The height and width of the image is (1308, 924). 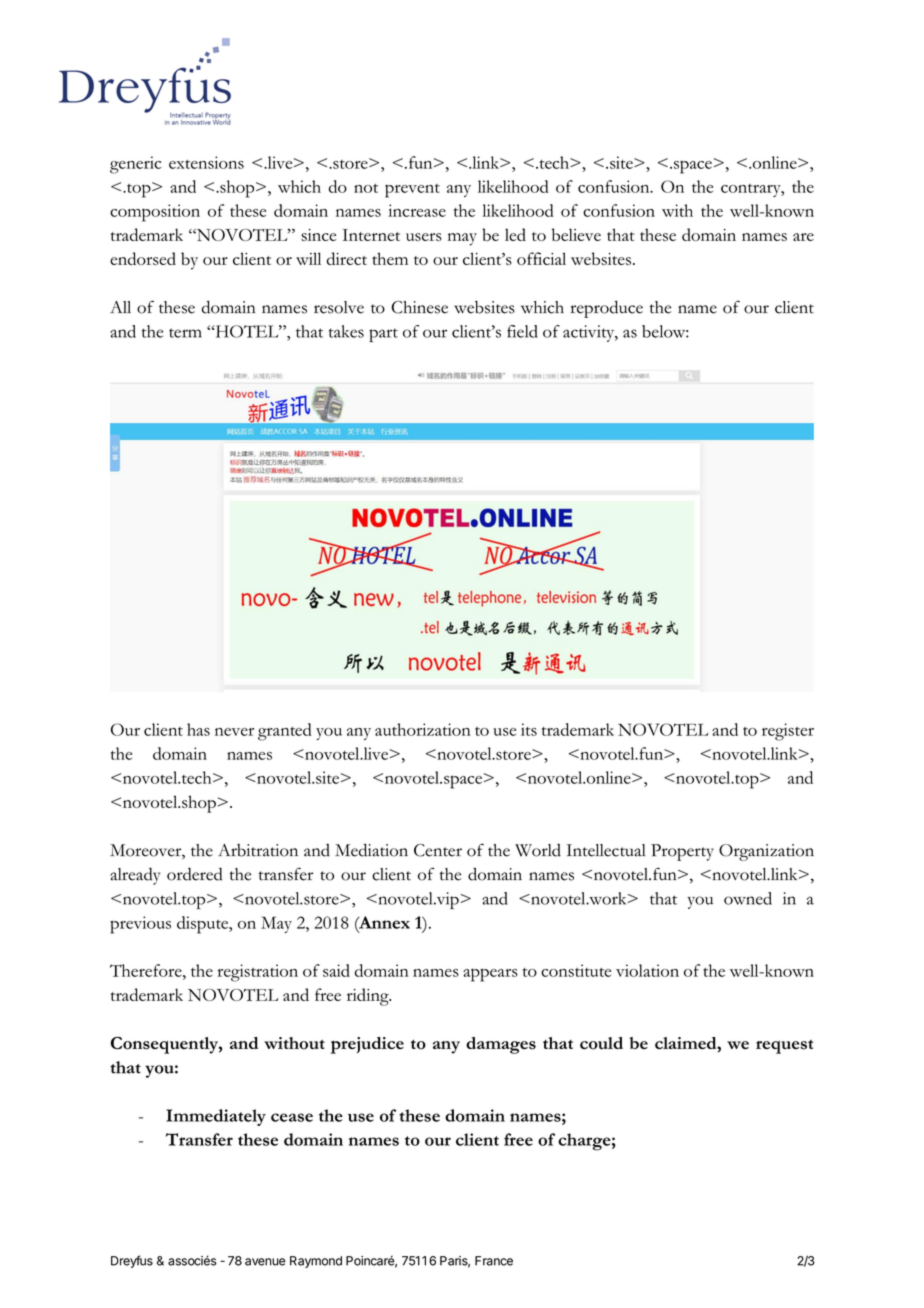 I want to click on has, so click(x=198, y=729).
